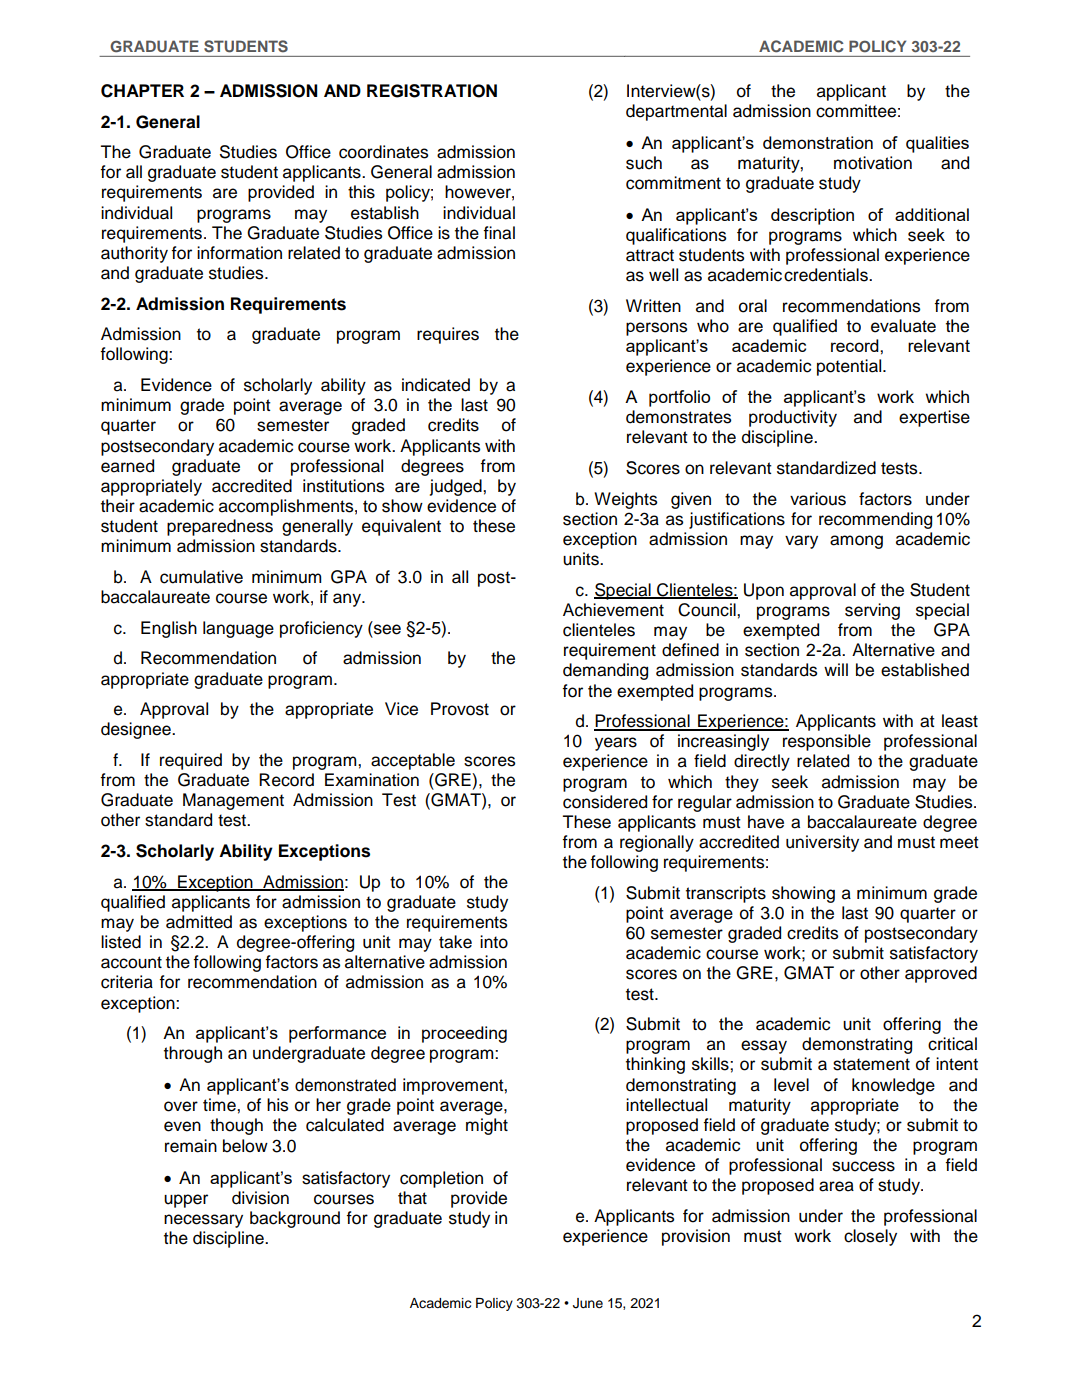 The height and width of the screenshot is (1387, 1071). What do you see at coordinates (199, 922) in the screenshot?
I see `admitted` at bounding box center [199, 922].
